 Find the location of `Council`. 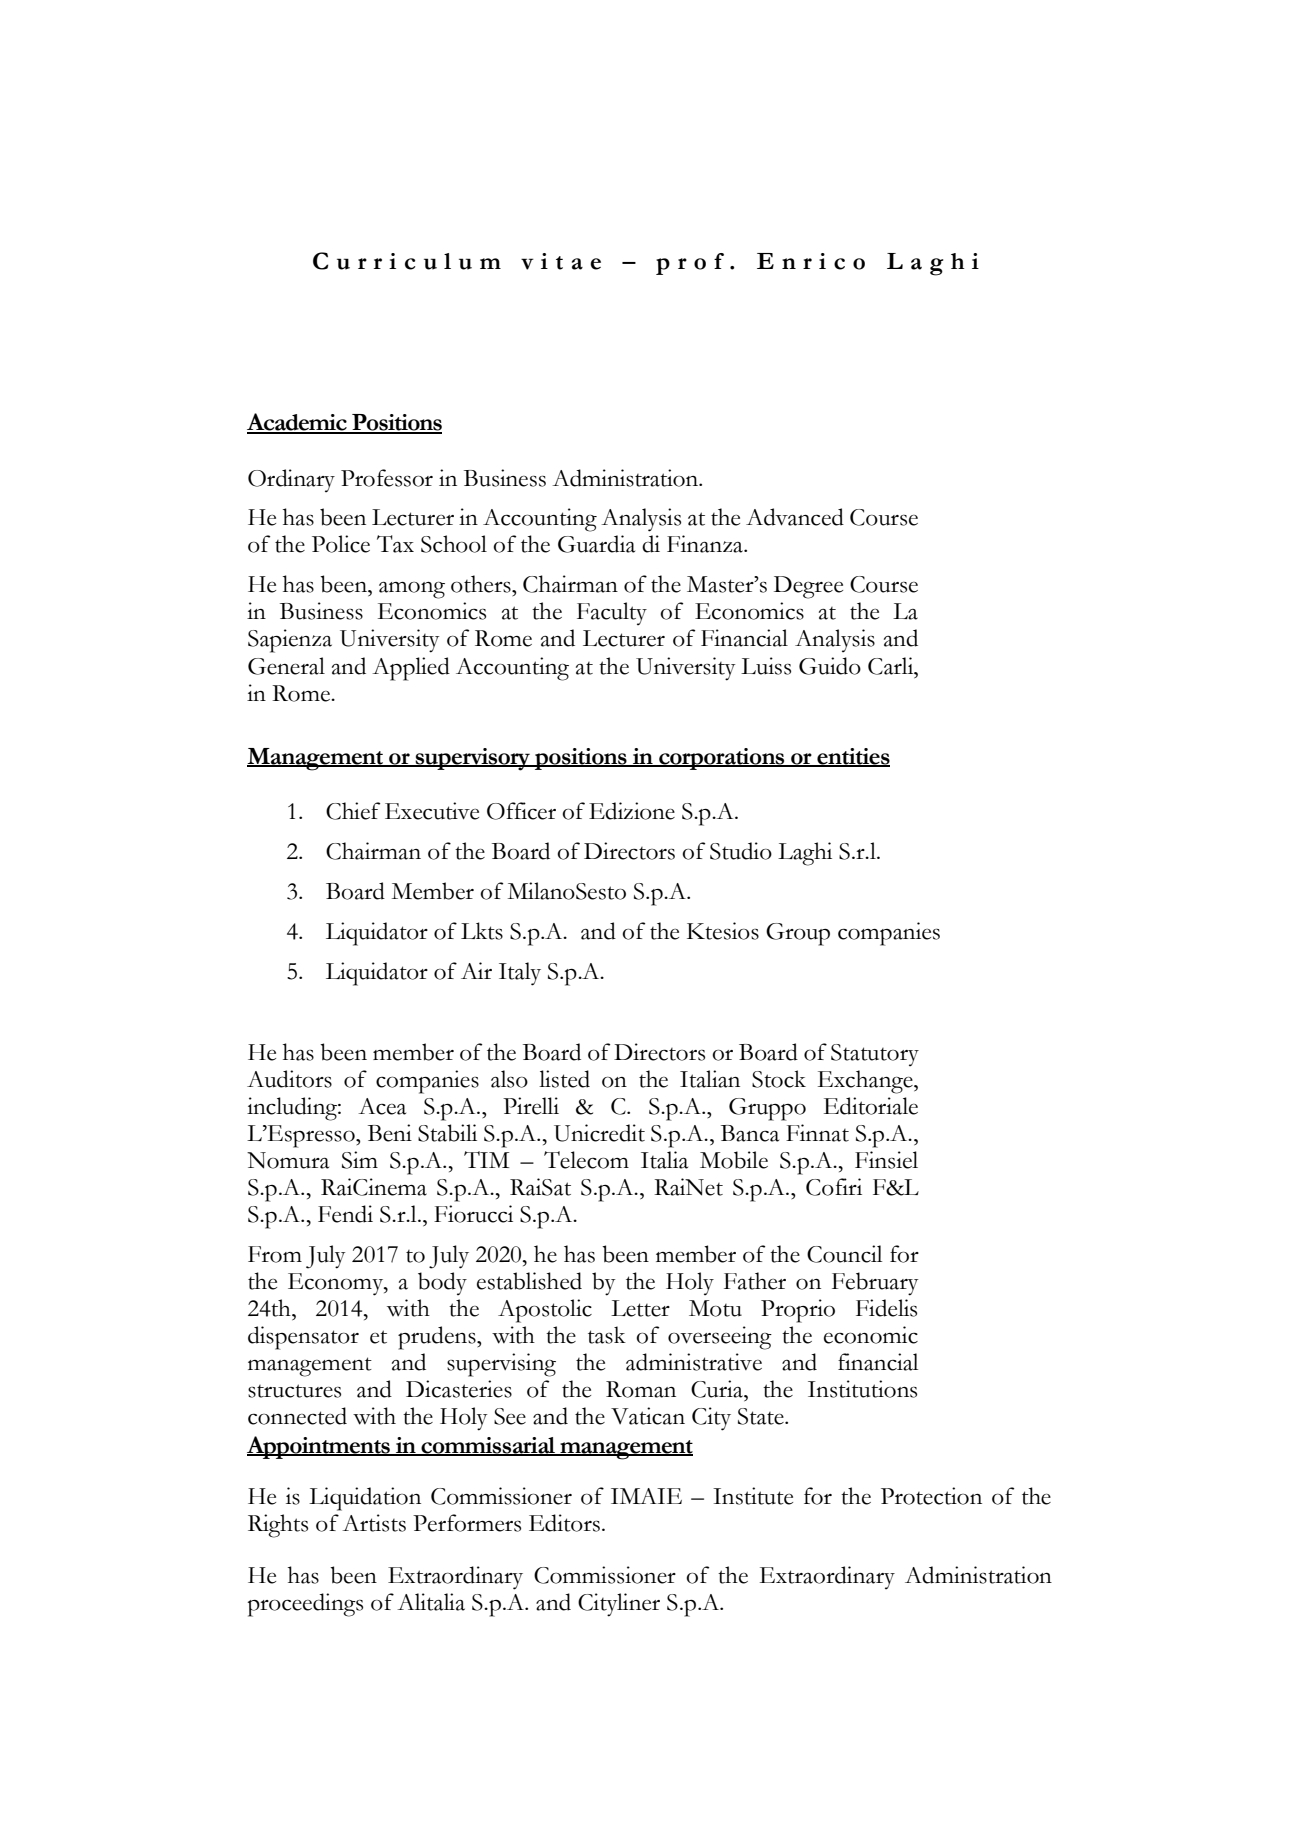

Council is located at coordinates (844, 1254).
